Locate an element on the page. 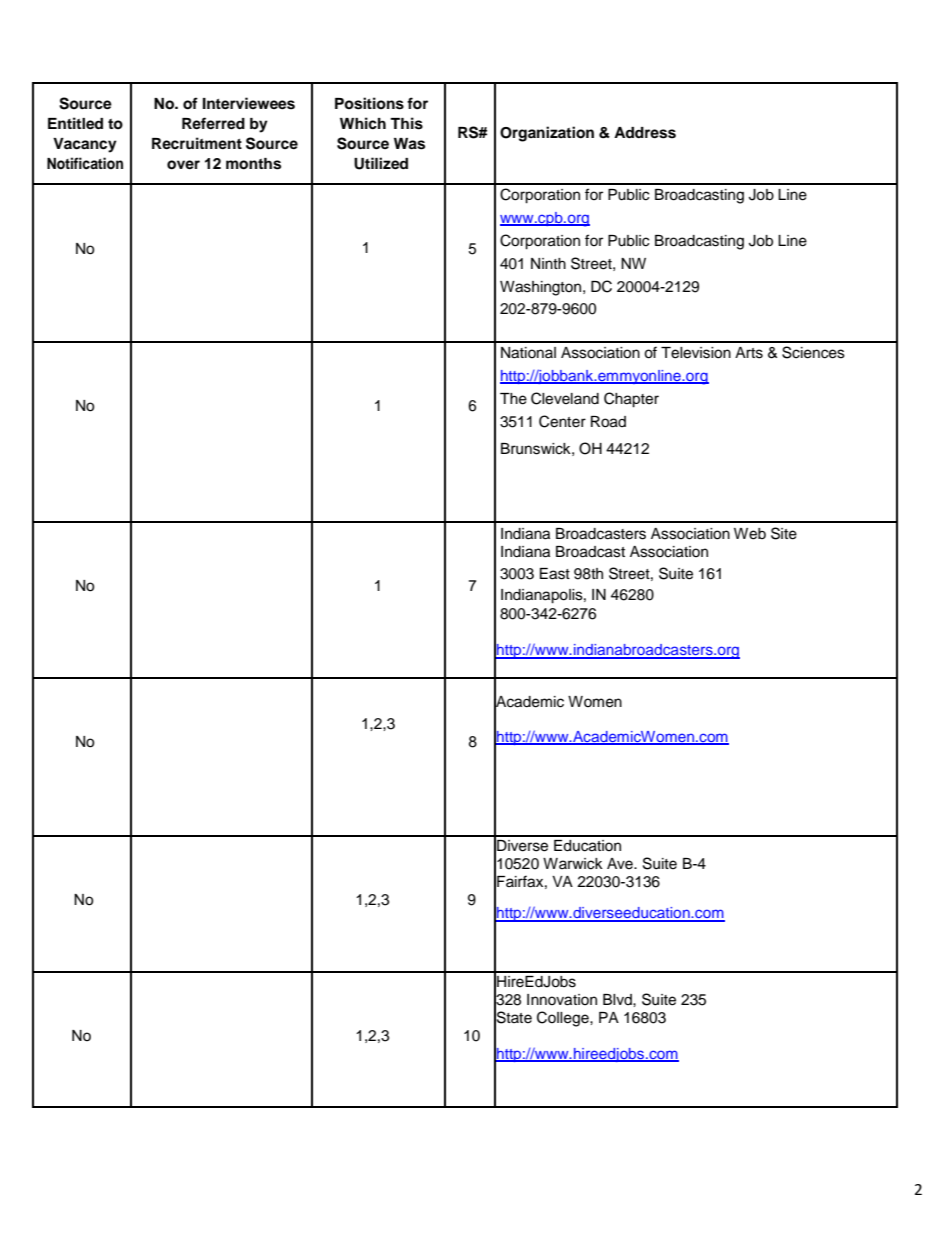  Site is located at coordinates (784, 533).
